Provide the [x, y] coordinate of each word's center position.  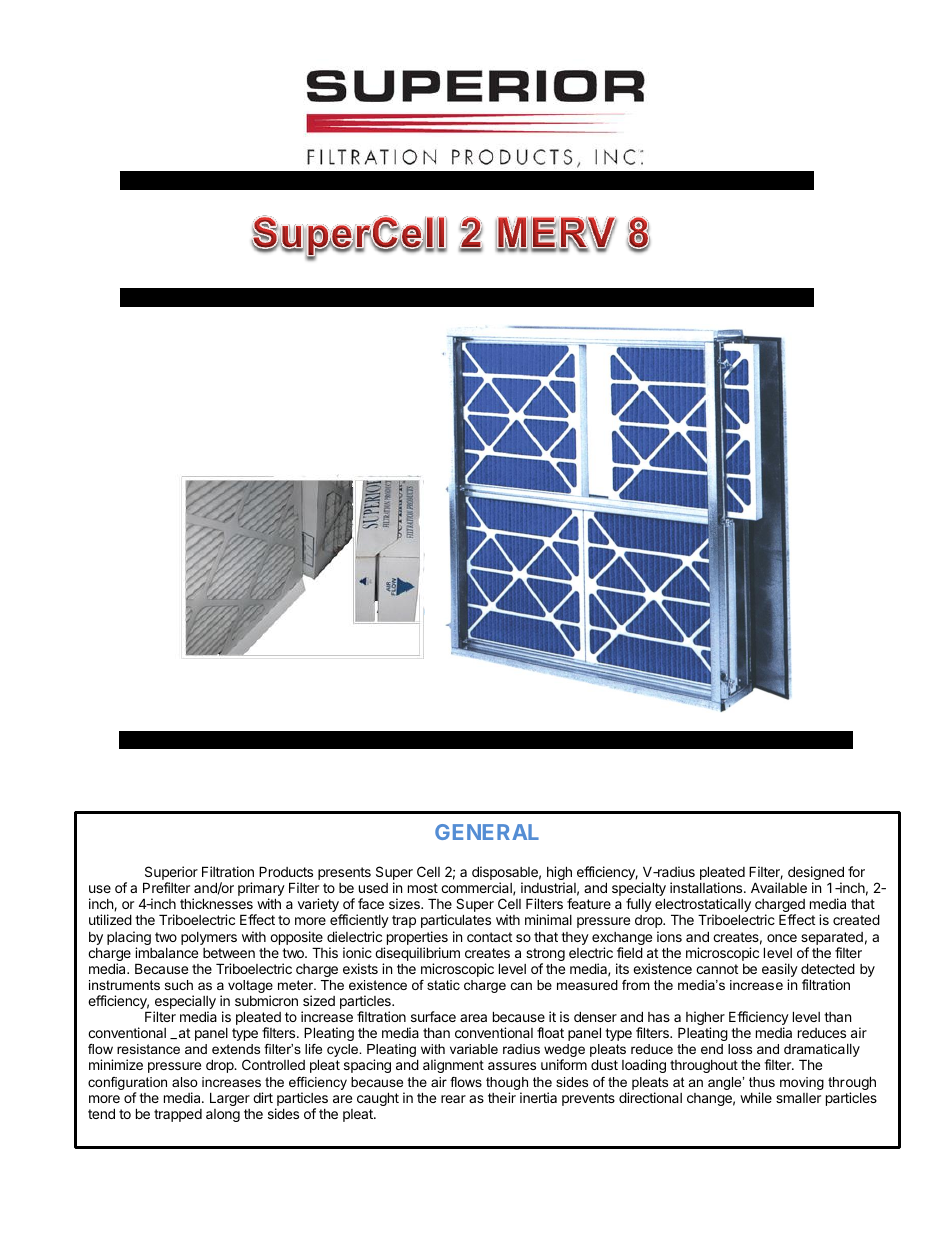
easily [780, 971]
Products [286, 871]
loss [740, 1049]
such [179, 985]
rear [453, 1099]
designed [816, 874]
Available [779, 887]
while [756, 1097]
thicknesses [216, 903]
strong [545, 956]
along [223, 1115]
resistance [148, 1049]
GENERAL [487, 832]
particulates [456, 921]
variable [474, 1049]
